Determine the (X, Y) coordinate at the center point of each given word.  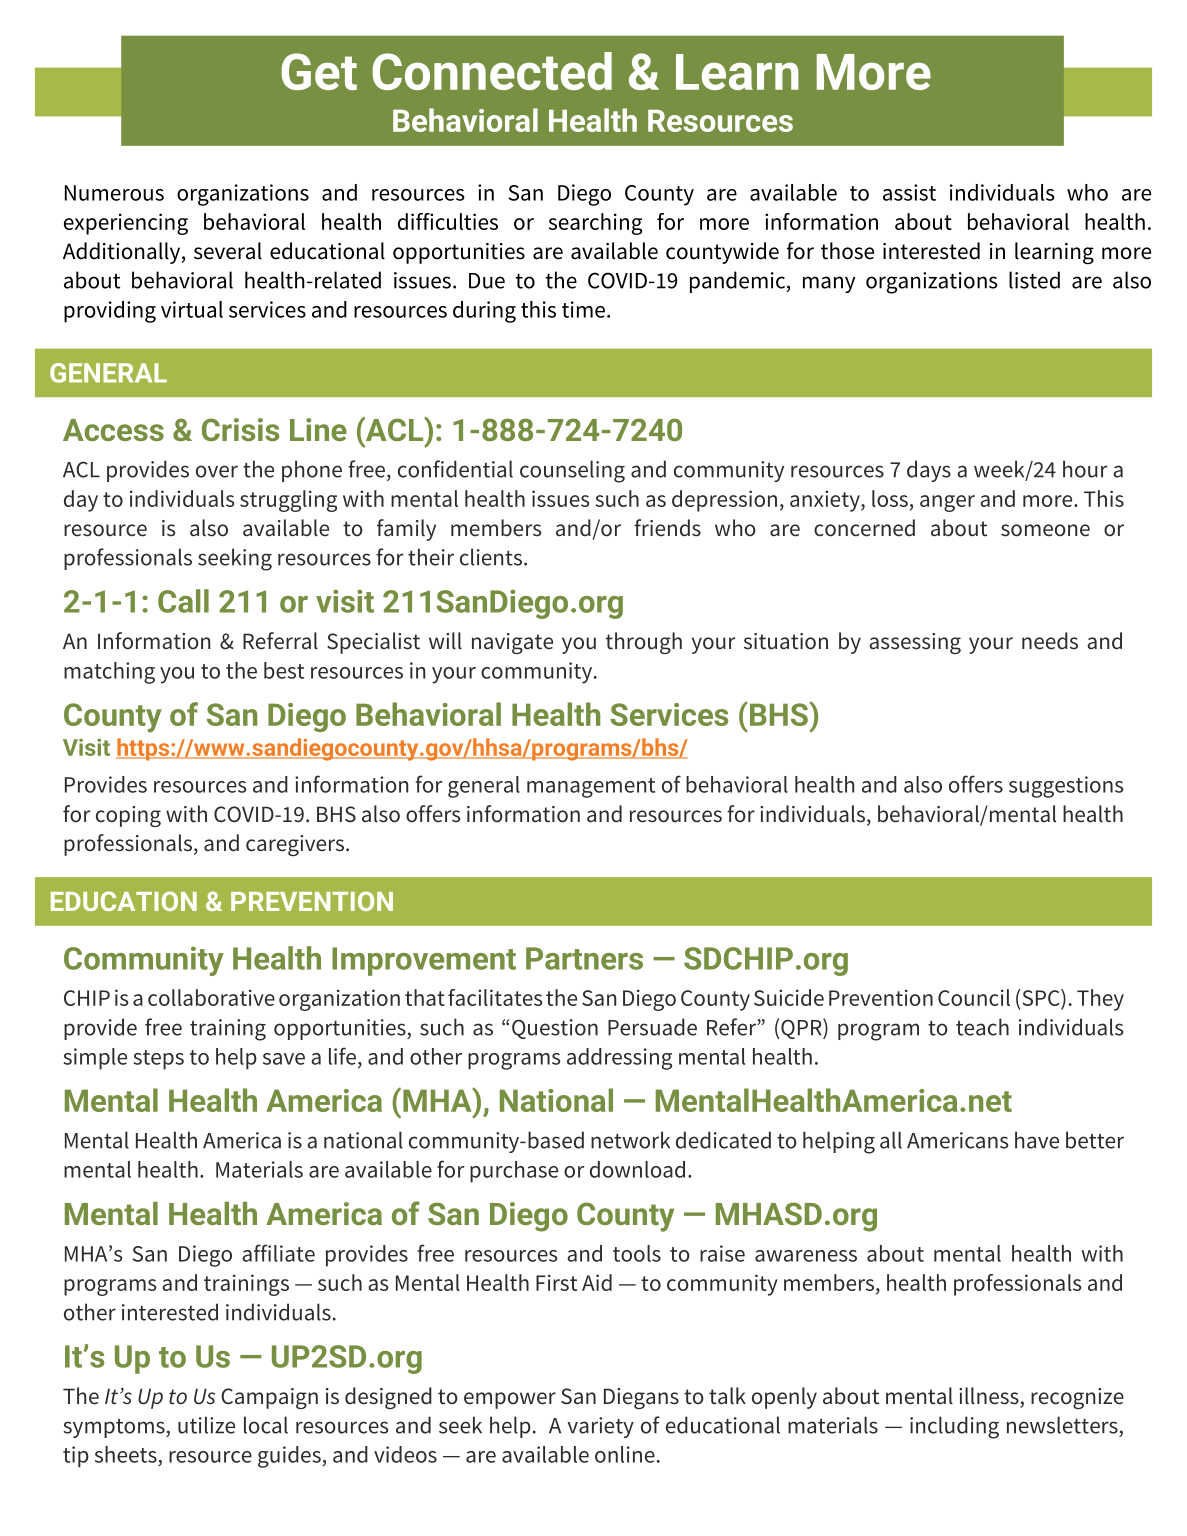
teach (982, 1027)
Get (319, 71)
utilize (206, 1425)
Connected (492, 71)
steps (158, 1060)
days (929, 471)
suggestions (1066, 787)
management (591, 788)
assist (909, 192)
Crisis (240, 429)
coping (128, 816)
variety (600, 1427)
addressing (619, 1059)
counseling (572, 471)
